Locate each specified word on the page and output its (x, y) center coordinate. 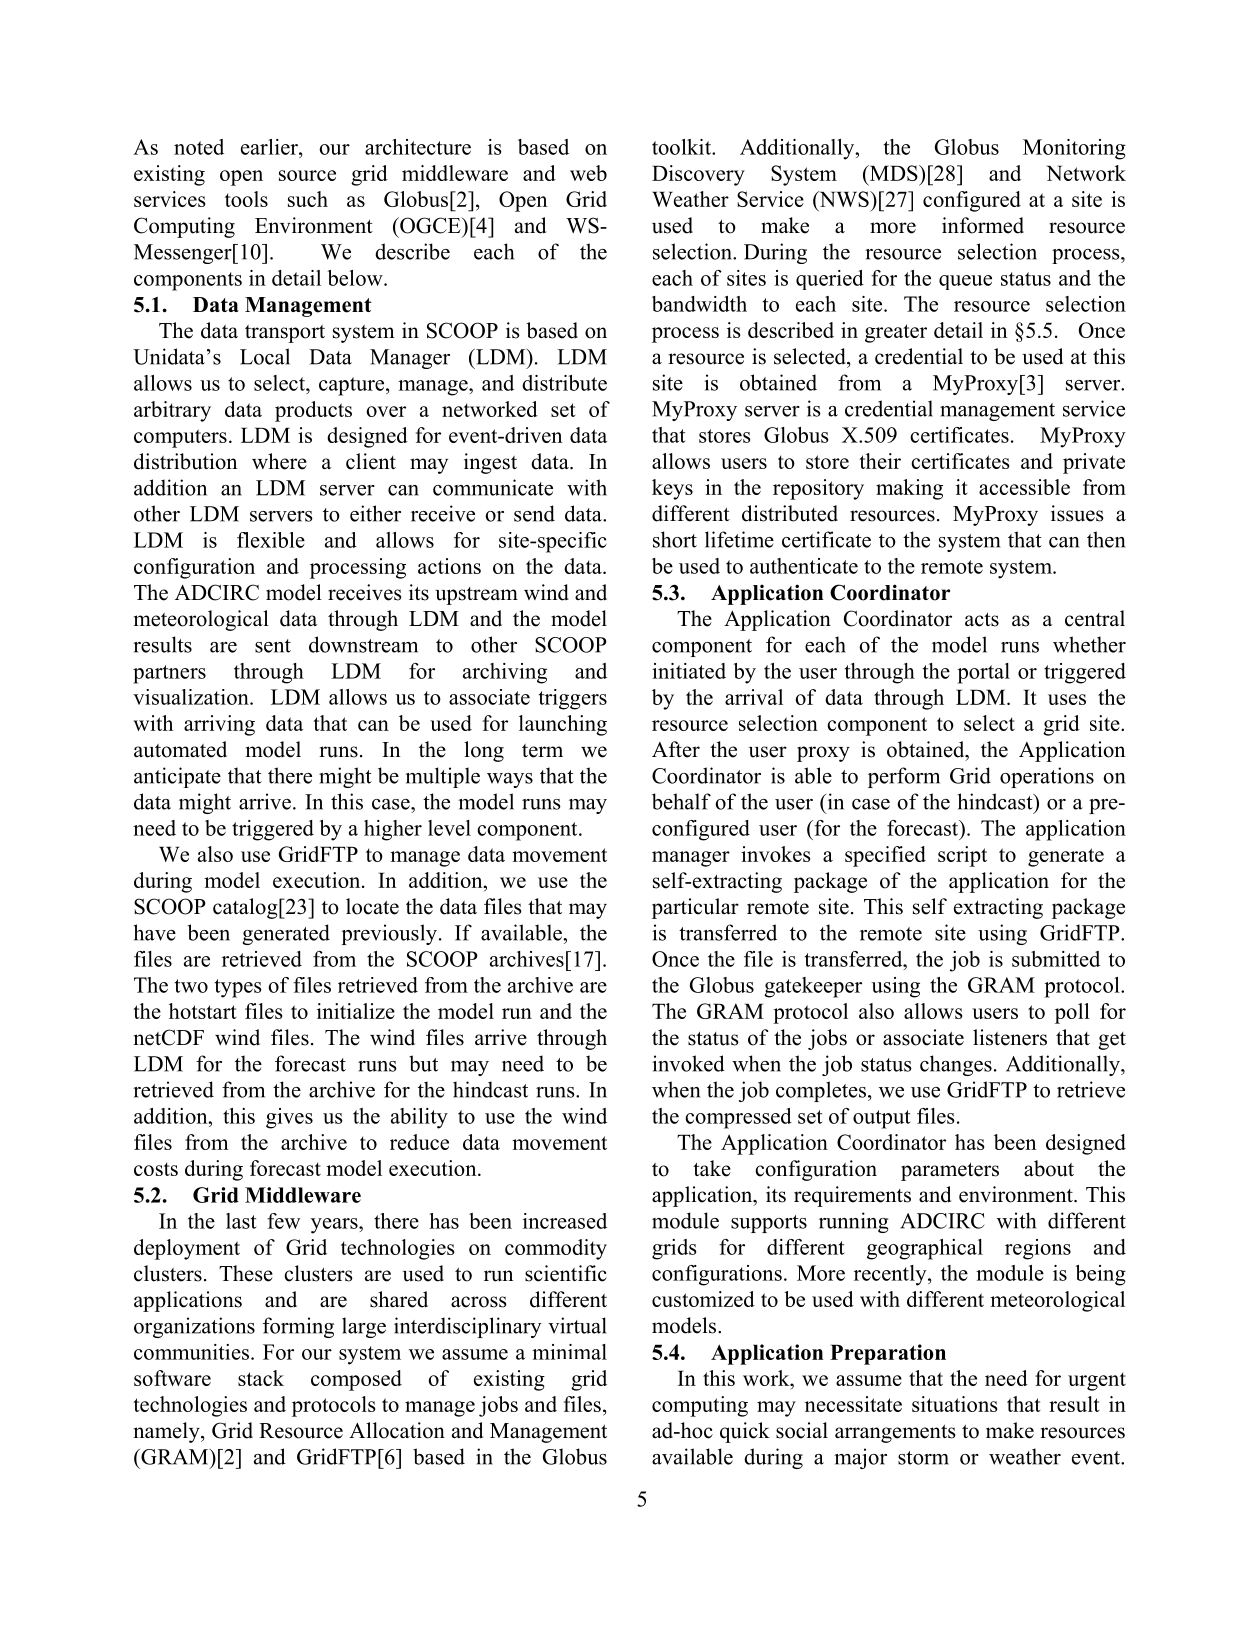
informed (983, 225)
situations (954, 1404)
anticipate (177, 777)
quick (745, 1432)
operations (1047, 777)
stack (261, 1378)
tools (246, 199)
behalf (681, 801)
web (588, 173)
